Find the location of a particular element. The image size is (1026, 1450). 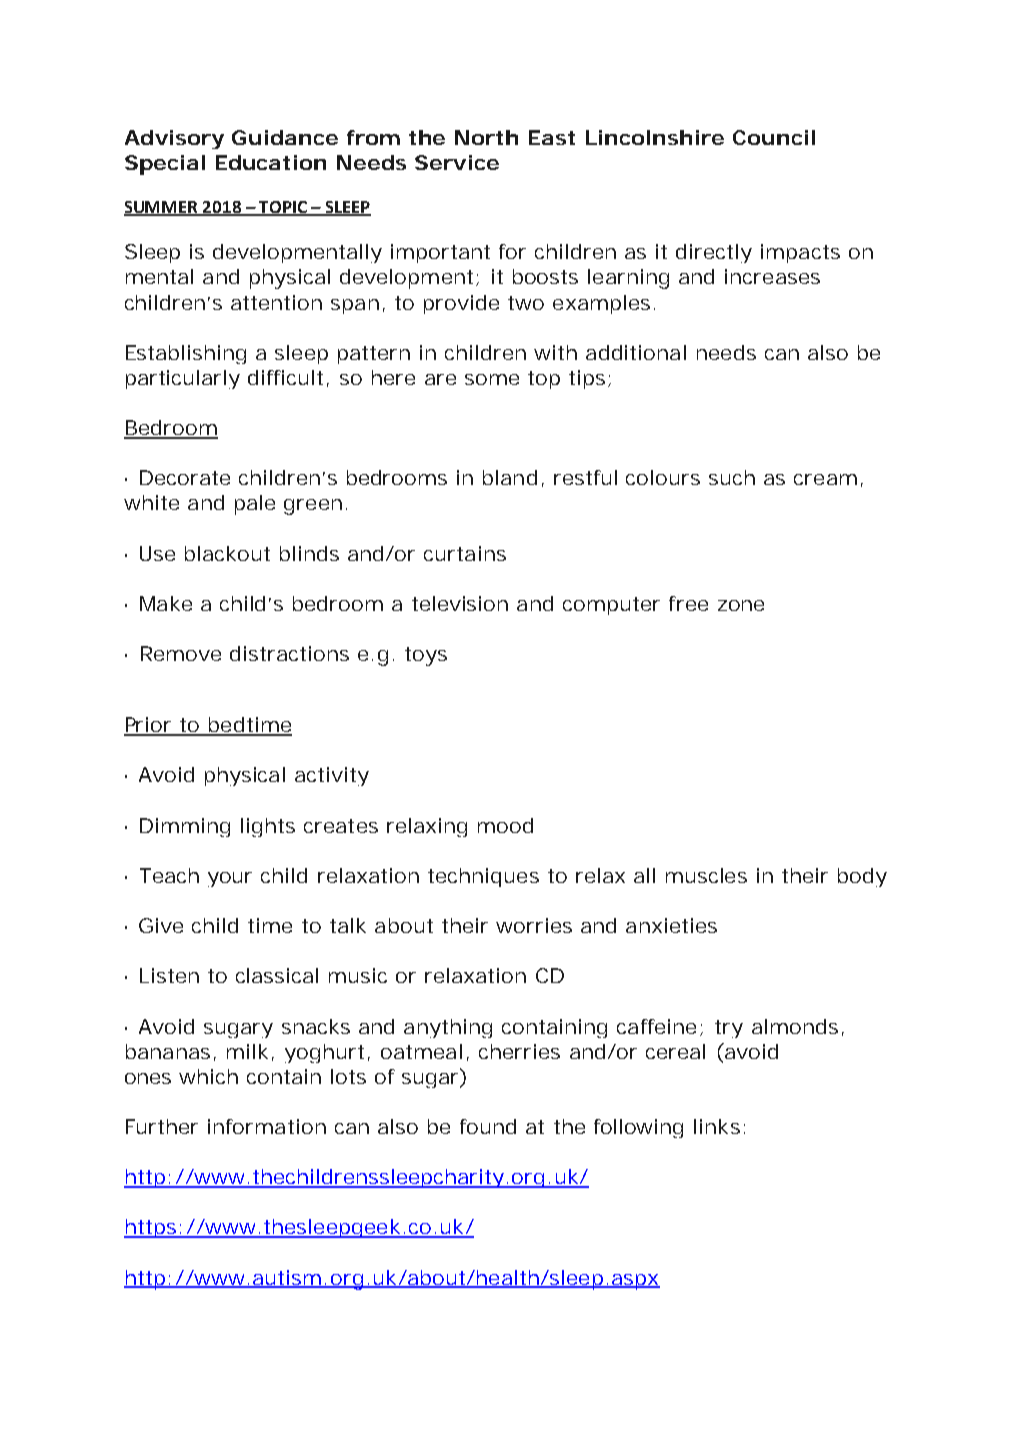

zone is located at coordinates (741, 605).
